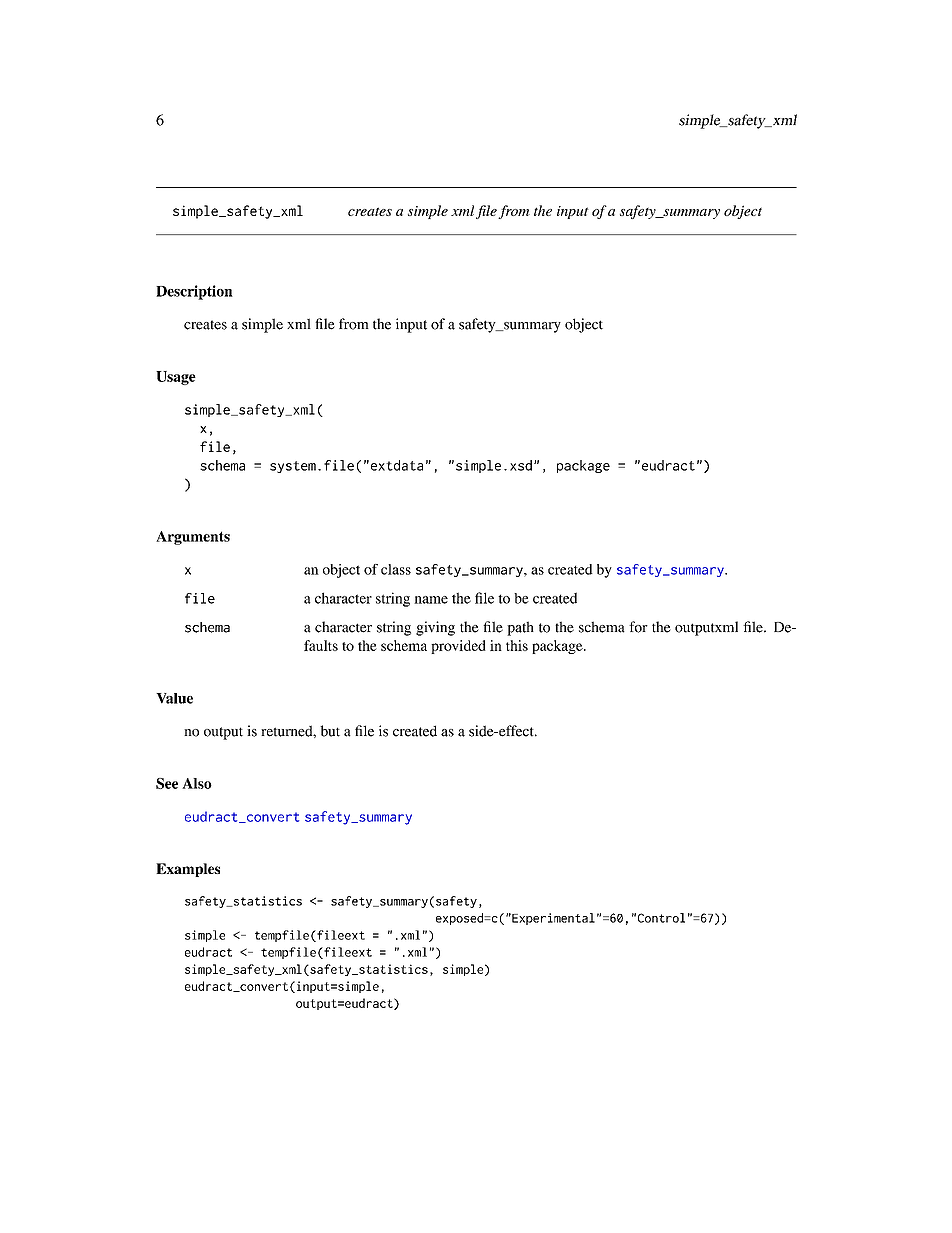  Describe the element at coordinates (194, 292) in the image. I see `Description` at that location.
